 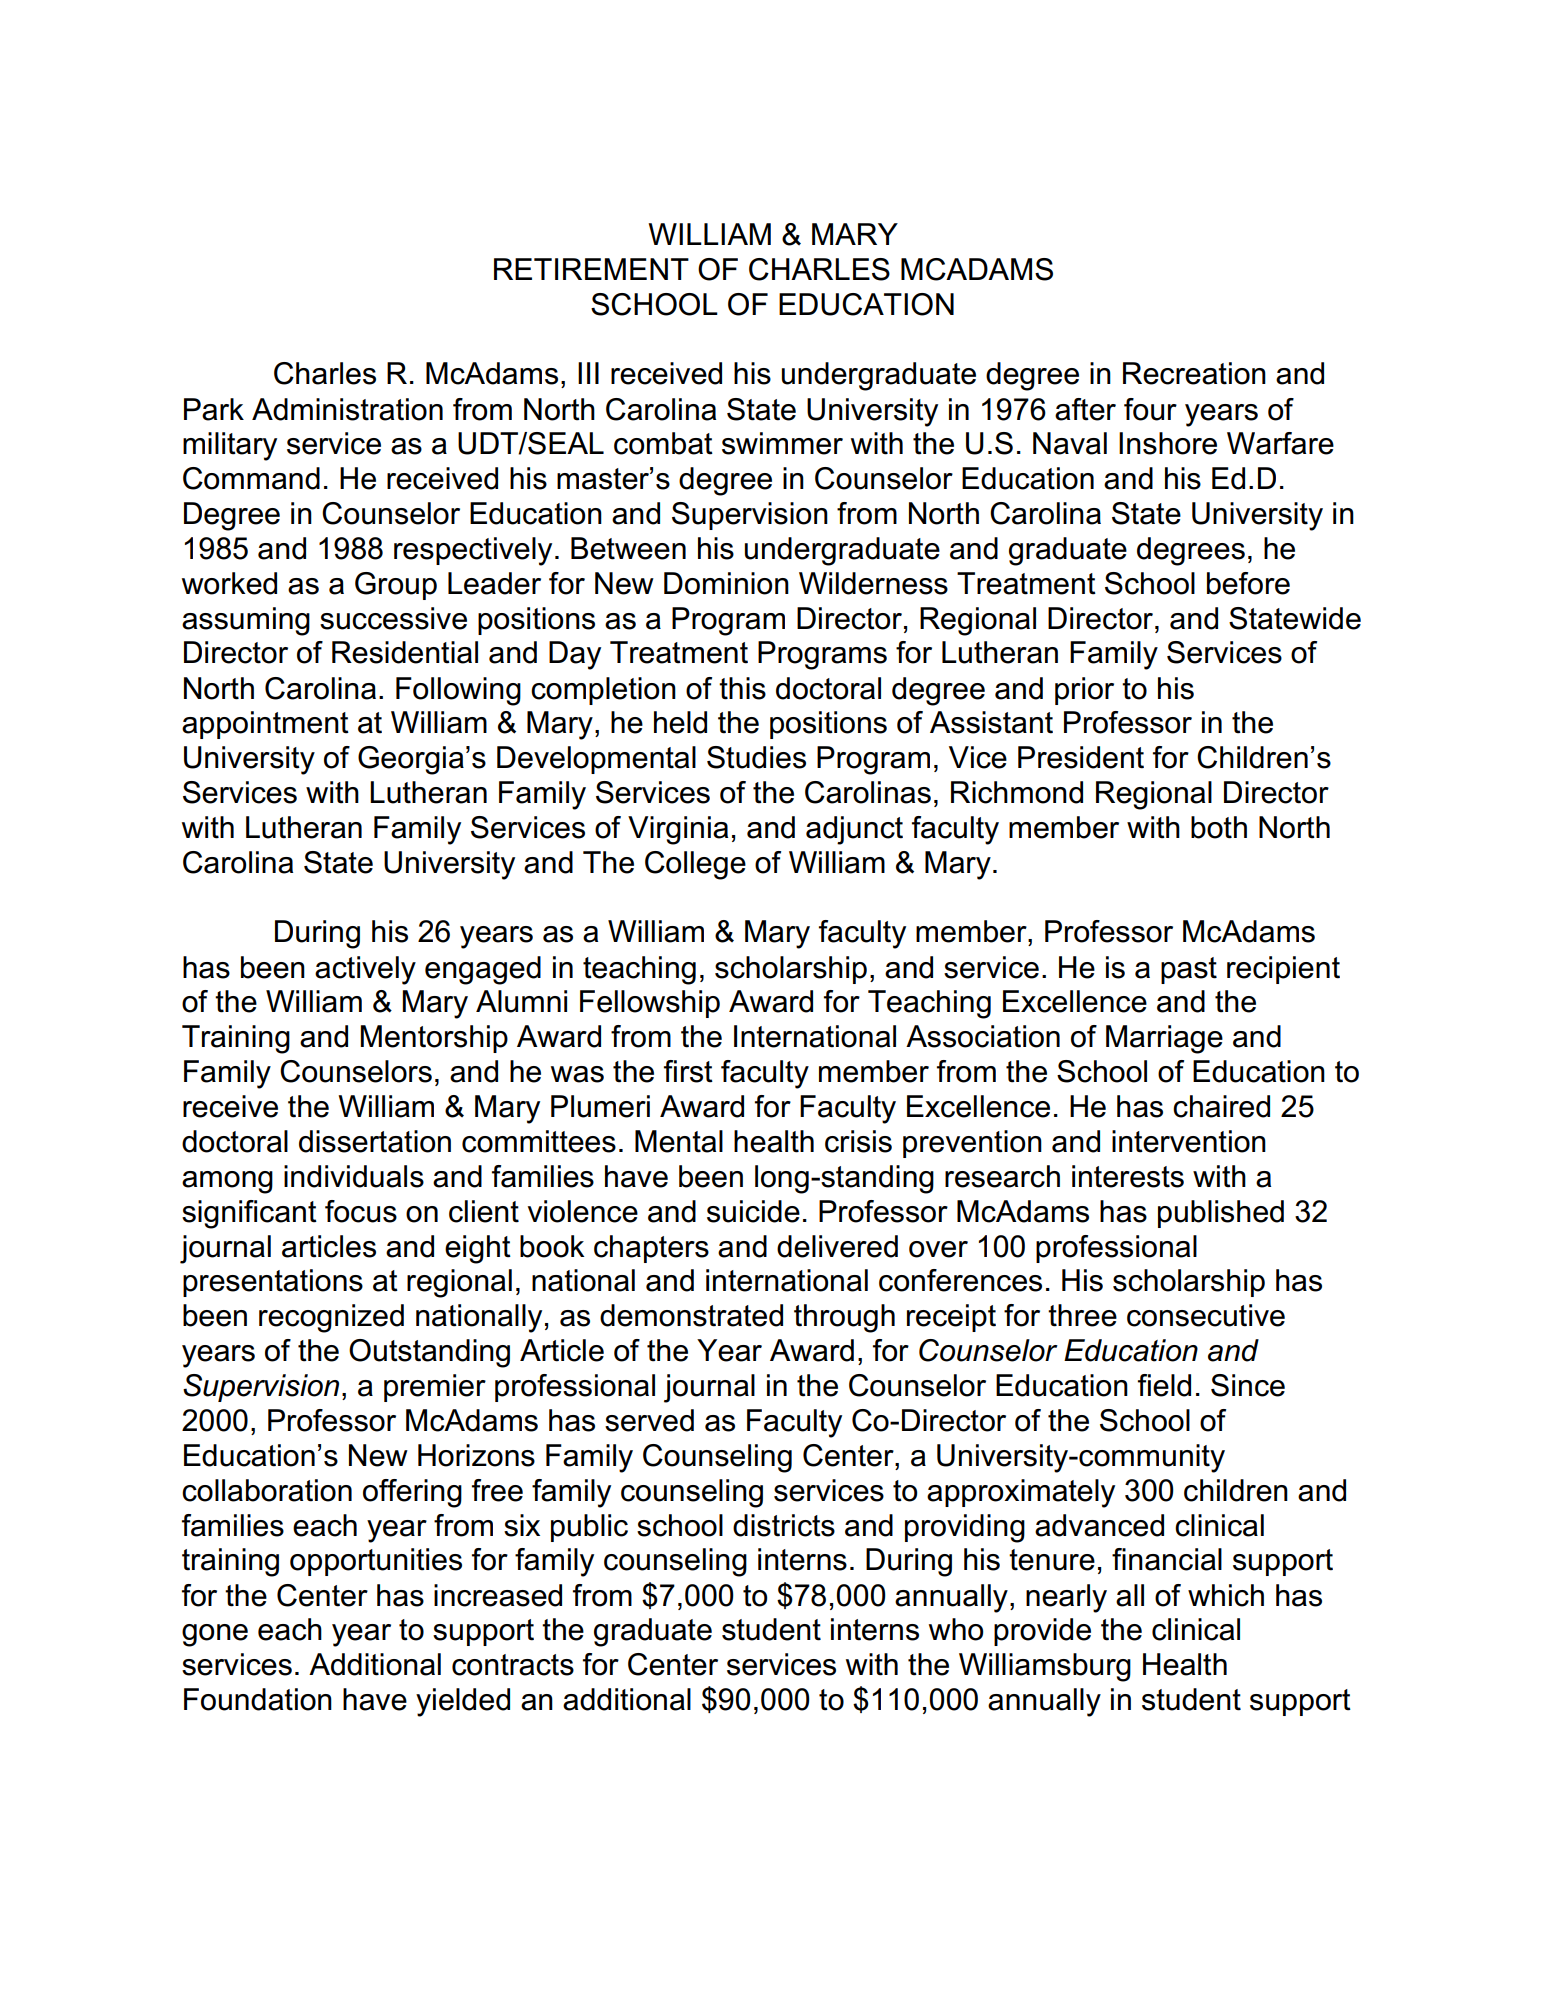 I want to click on interests, so click(x=1128, y=1176).
